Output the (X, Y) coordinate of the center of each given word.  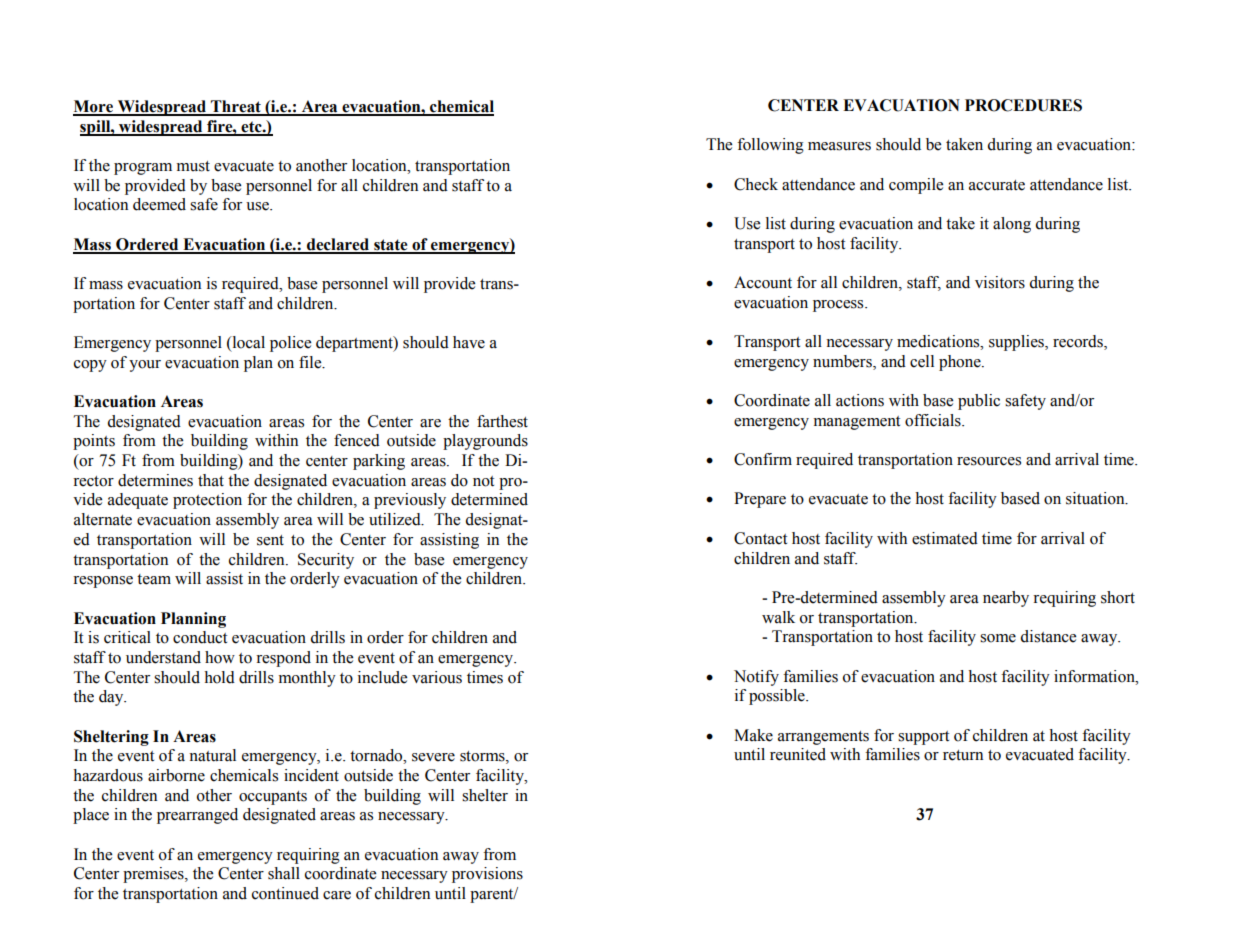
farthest (502, 421)
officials (934, 420)
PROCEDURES (1023, 105)
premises (154, 875)
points (94, 442)
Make (753, 735)
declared (338, 245)
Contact (760, 538)
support (923, 738)
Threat (236, 107)
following (770, 146)
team (154, 579)
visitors (1000, 282)
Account (763, 282)
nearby (1006, 599)
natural (212, 755)
